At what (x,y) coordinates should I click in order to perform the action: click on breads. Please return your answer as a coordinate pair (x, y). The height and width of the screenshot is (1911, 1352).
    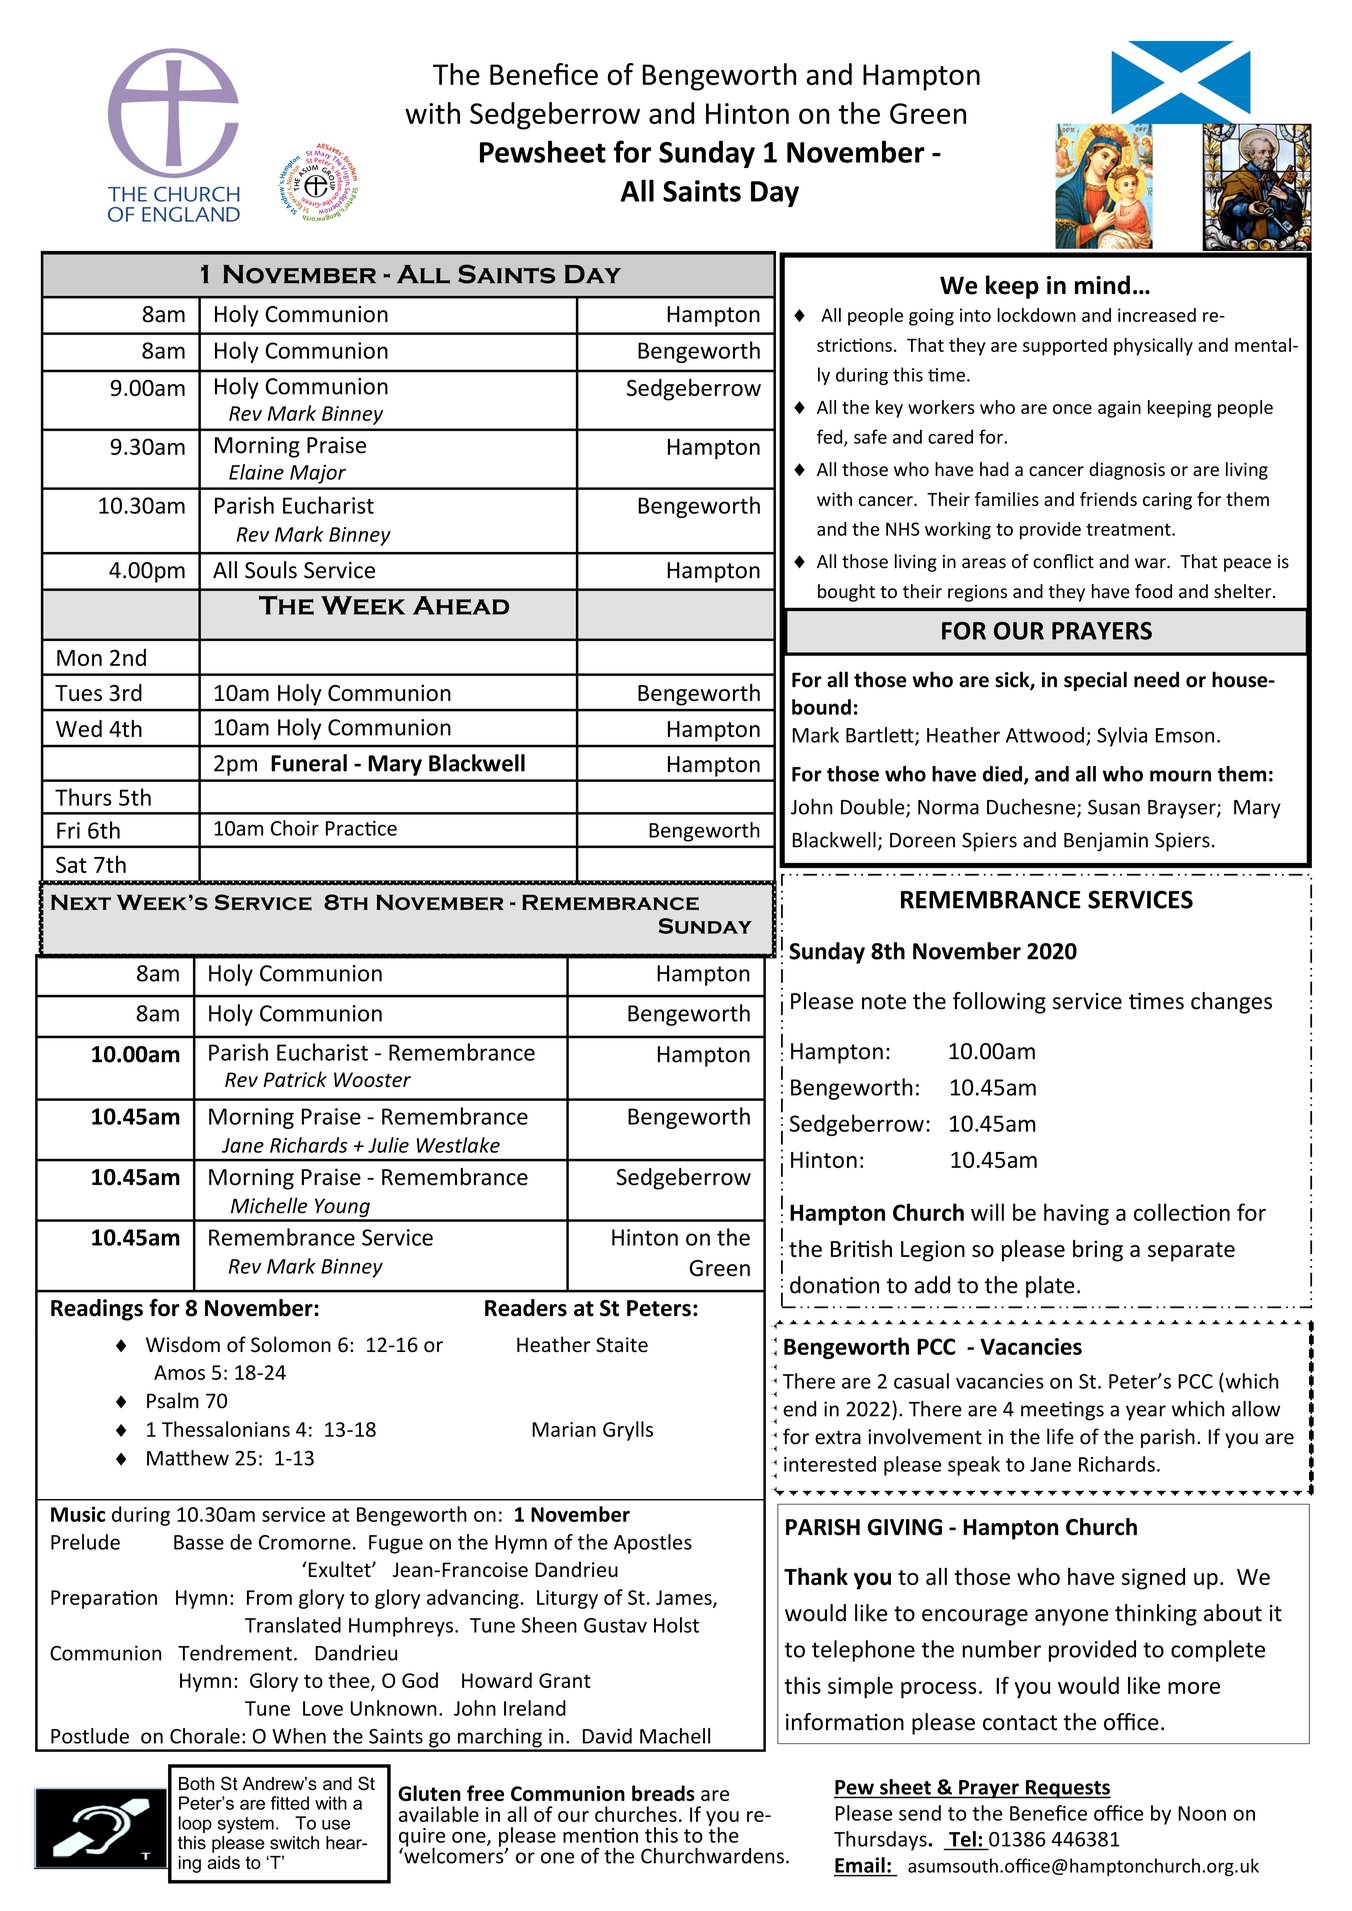
    Looking at the image, I should click on (663, 1793).
